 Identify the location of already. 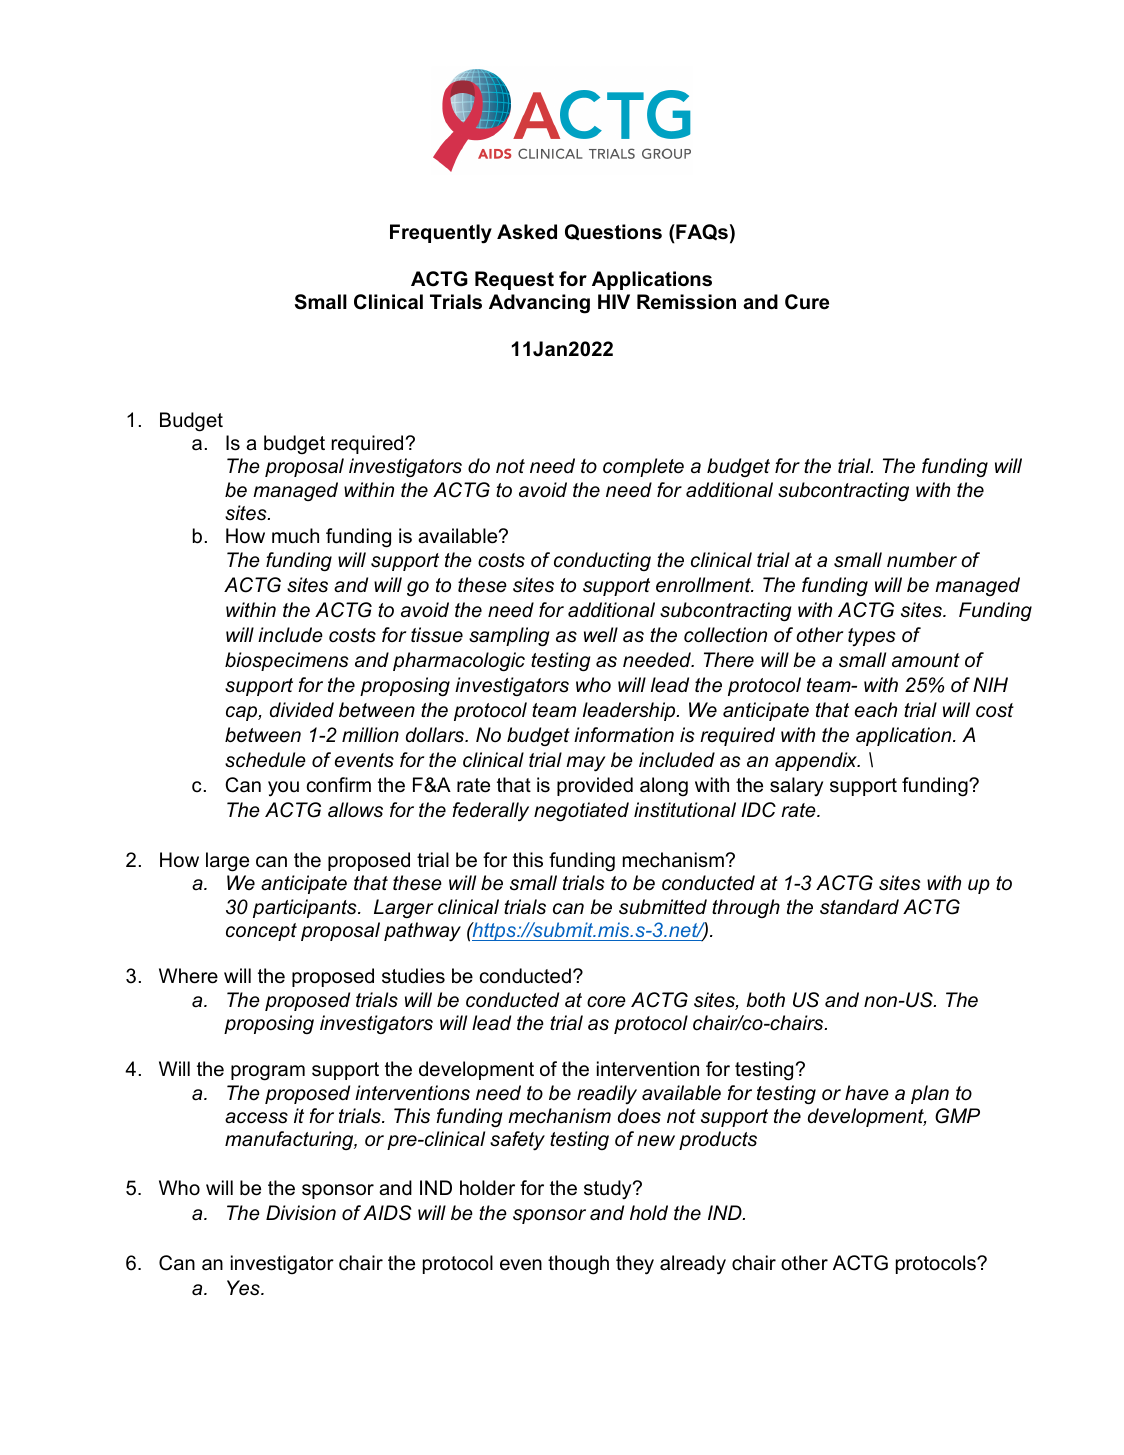
(693, 1265).
